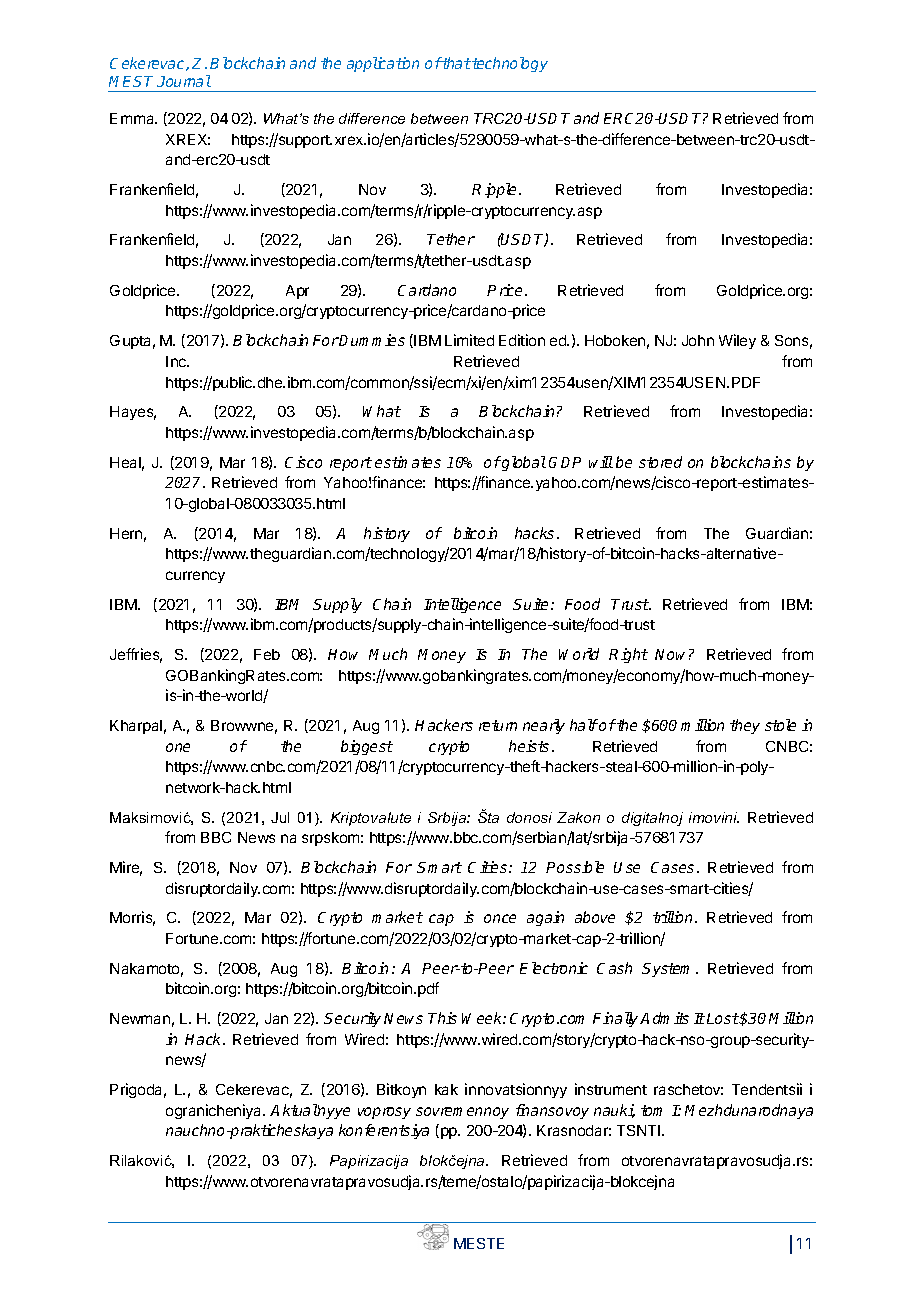  Describe the element at coordinates (140, 1018) in the screenshot. I see `Newman` at that location.
